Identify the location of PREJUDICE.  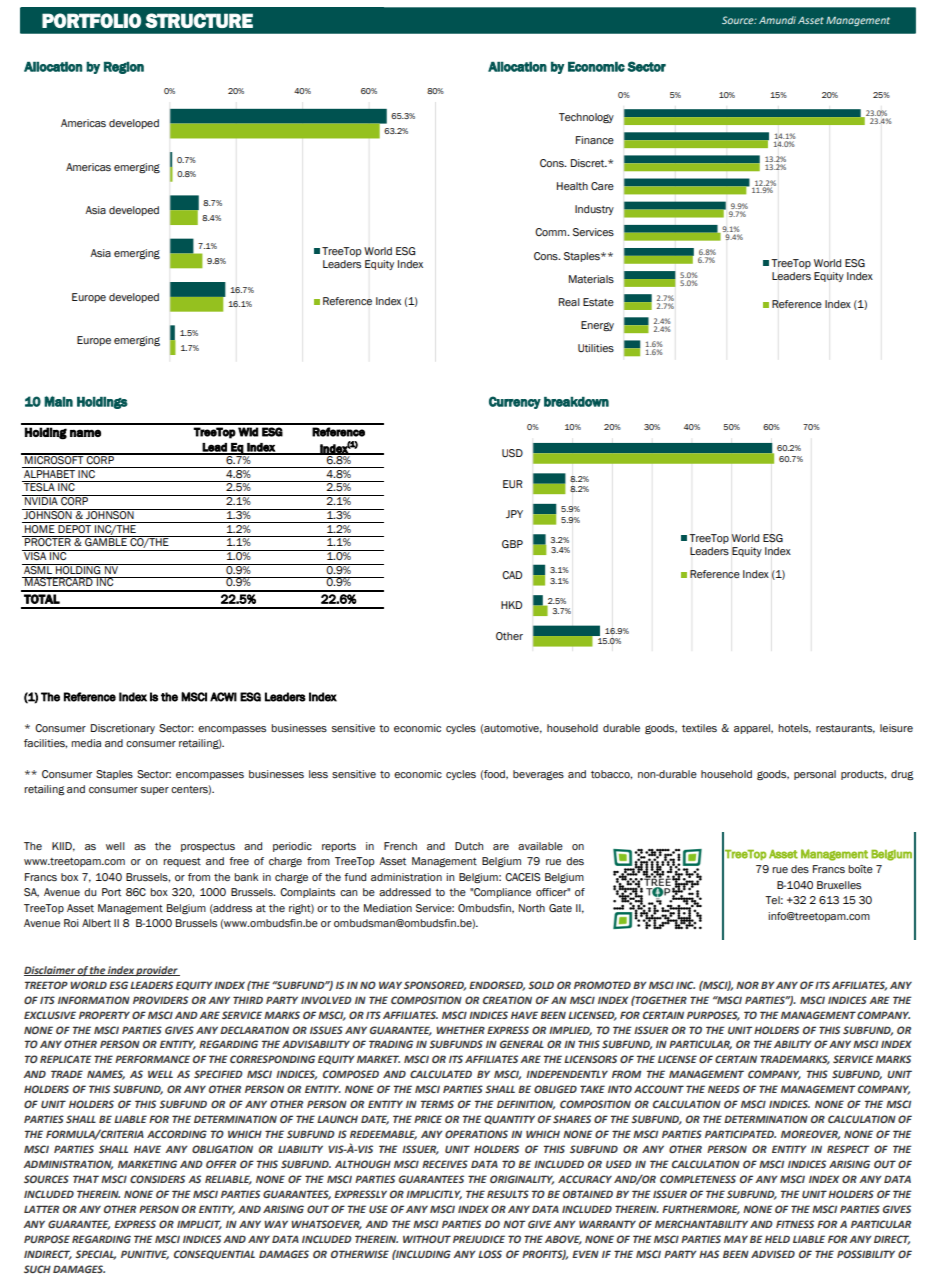
(479, 1239).
